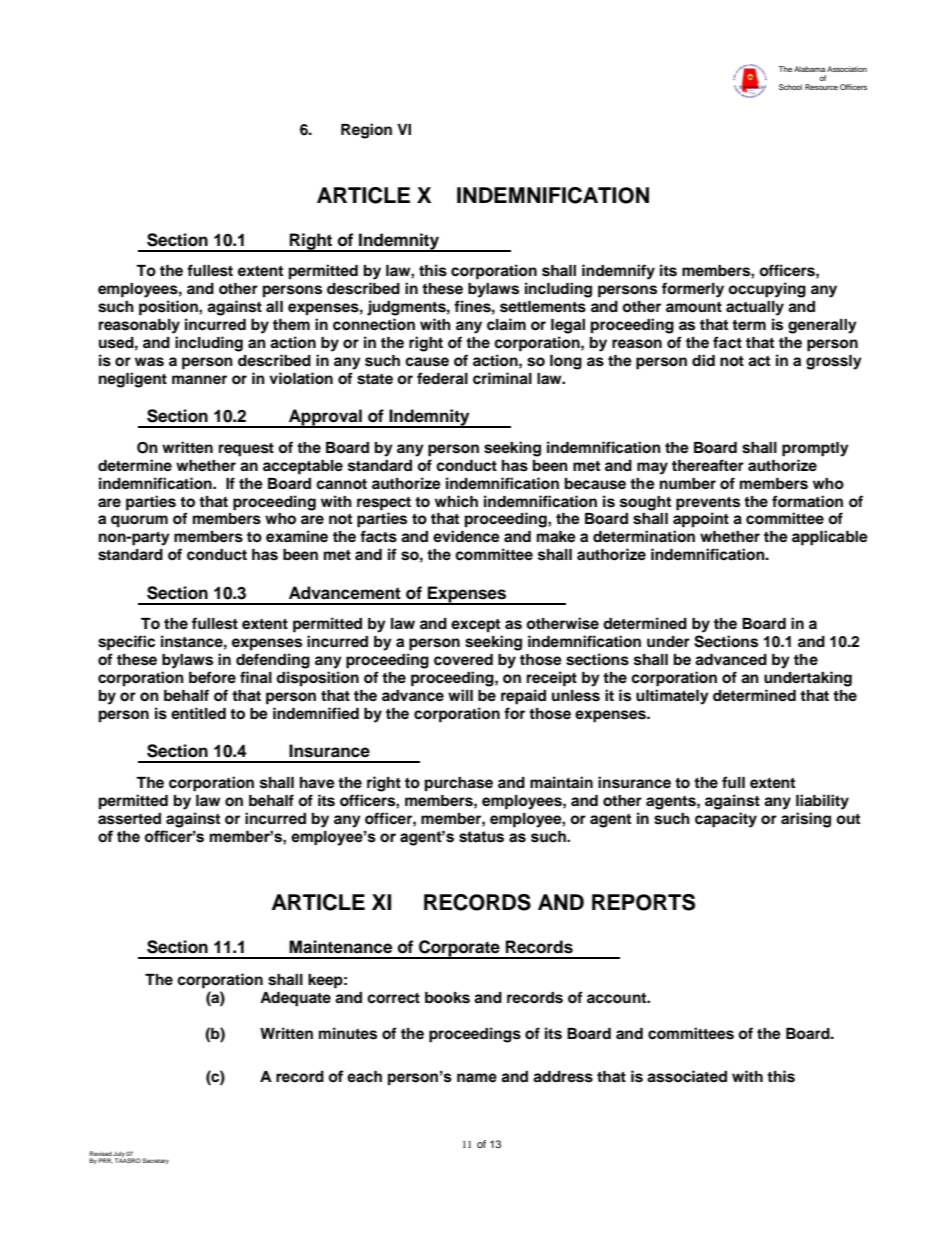 Image resolution: width=952 pixels, height=1233 pixels. Describe the element at coordinates (199, 379) in the screenshot. I see `manner` at that location.
